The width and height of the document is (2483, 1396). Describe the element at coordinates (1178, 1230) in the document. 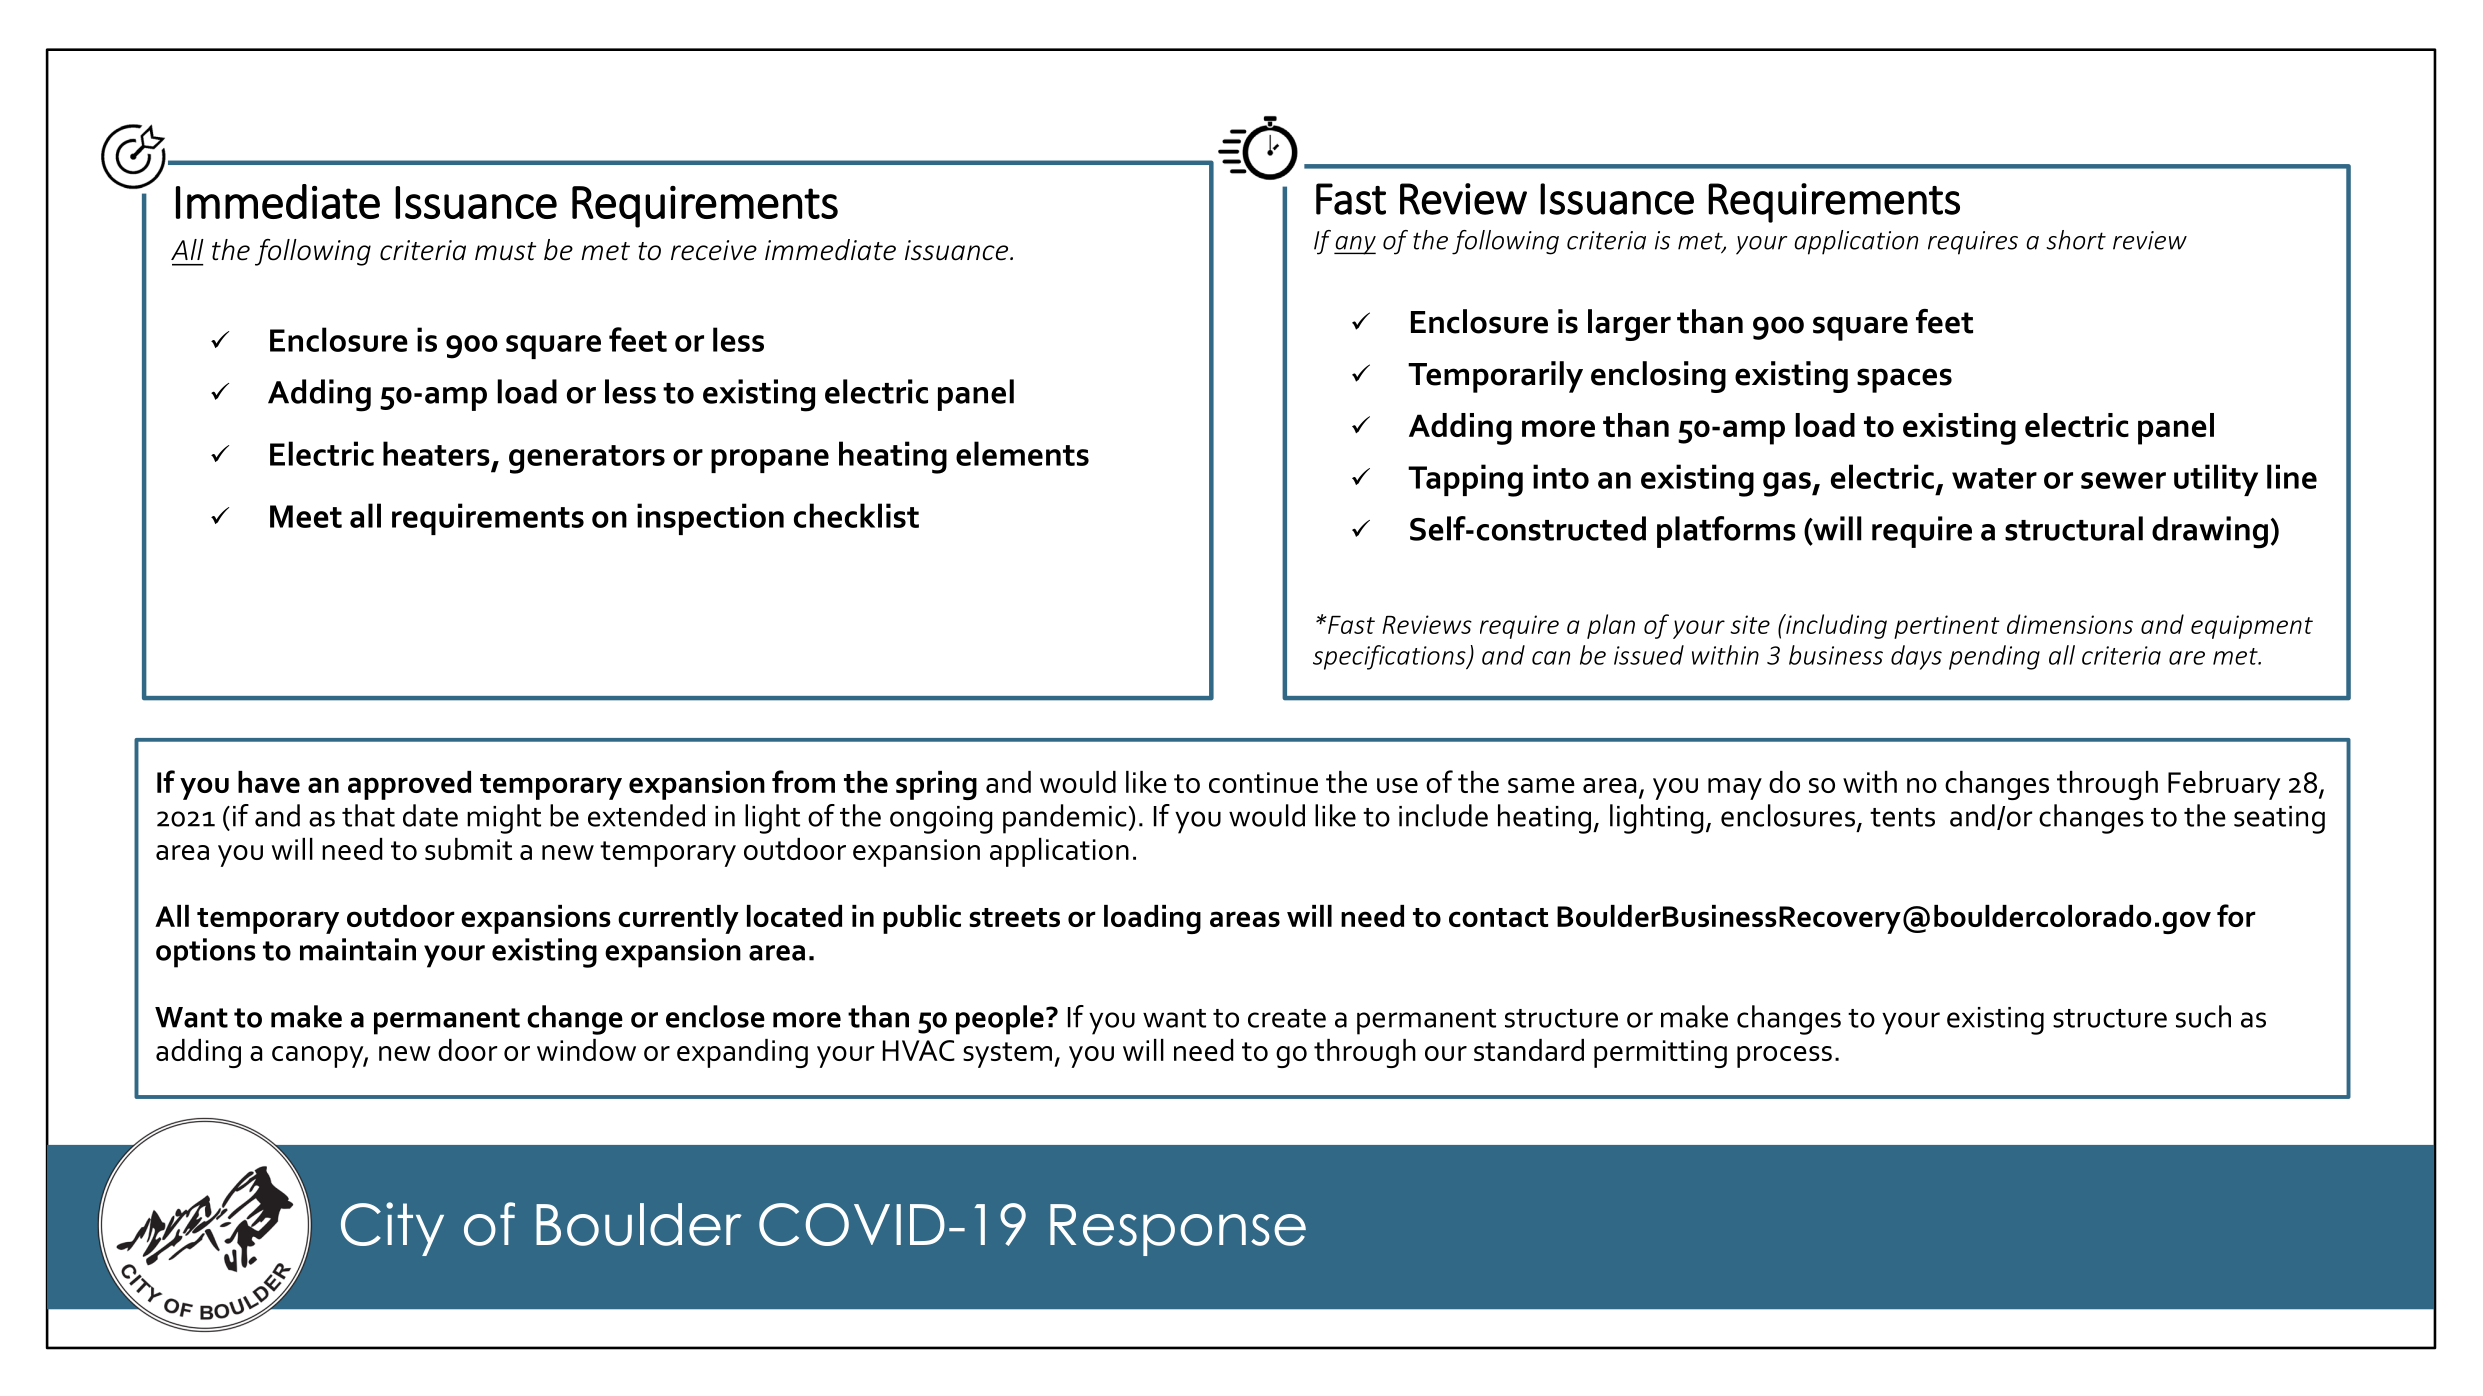

I see `Response` at that location.
